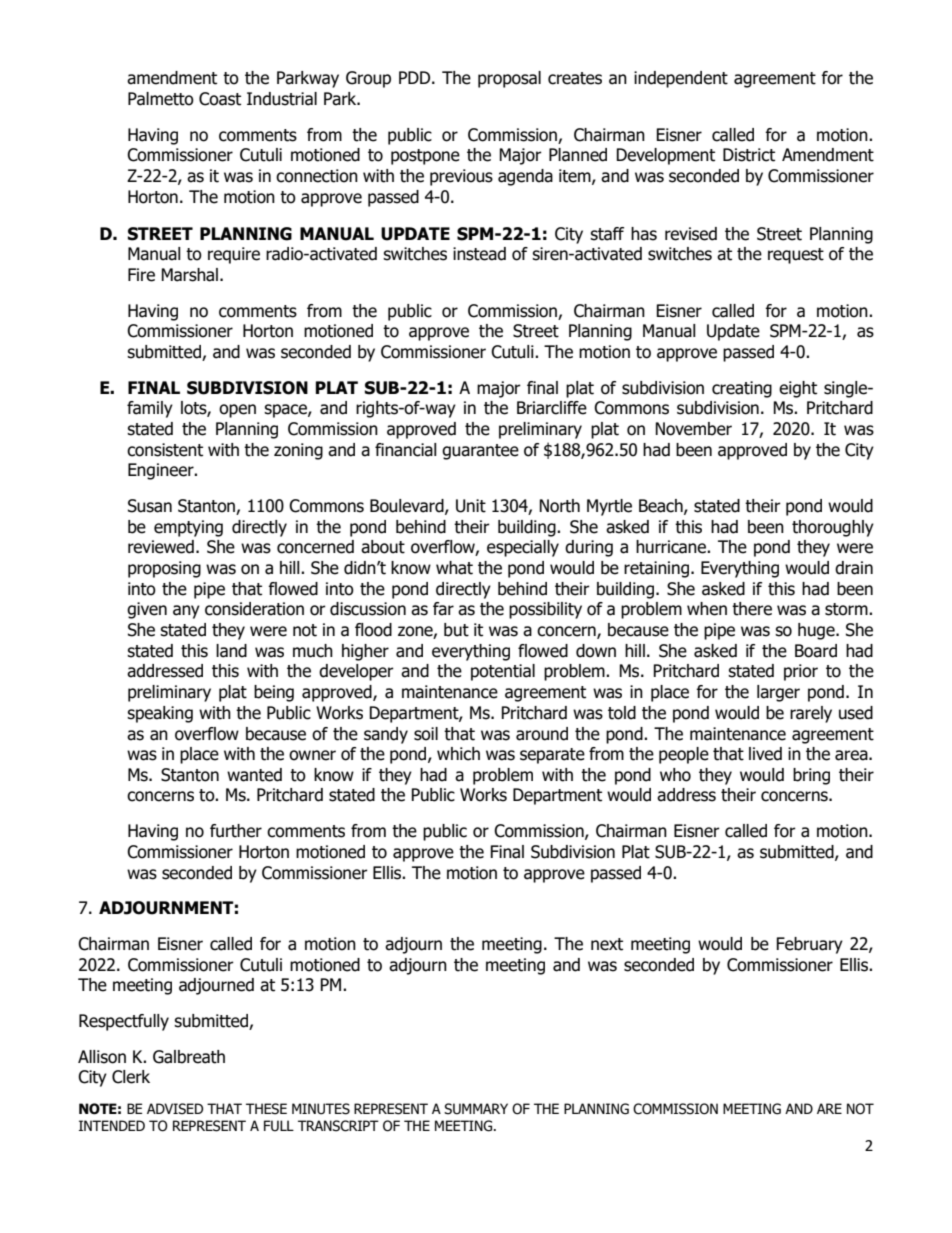  I want to click on SUMMARY, so click(476, 1109).
